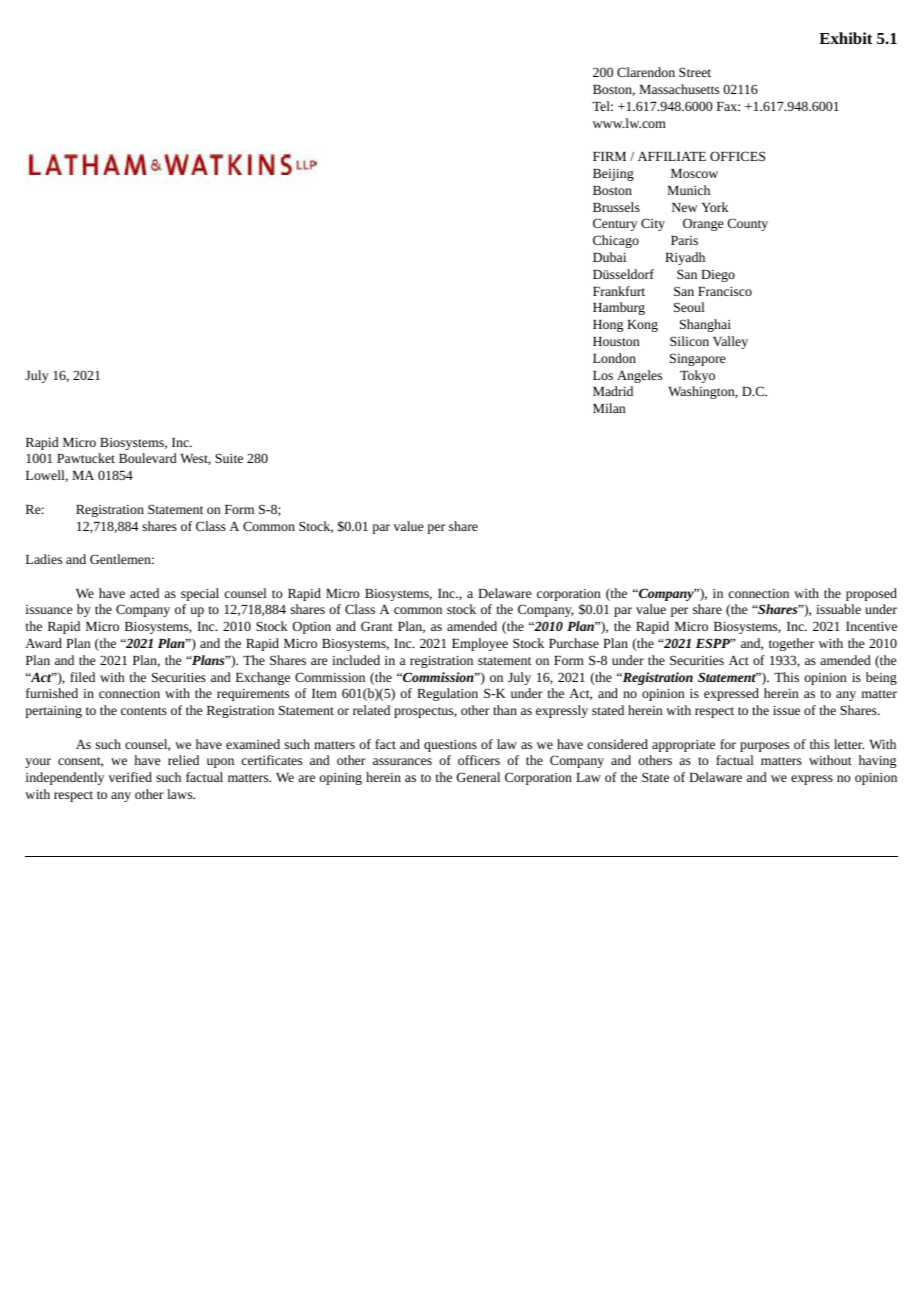  I want to click on proposed, so click(871, 594).
